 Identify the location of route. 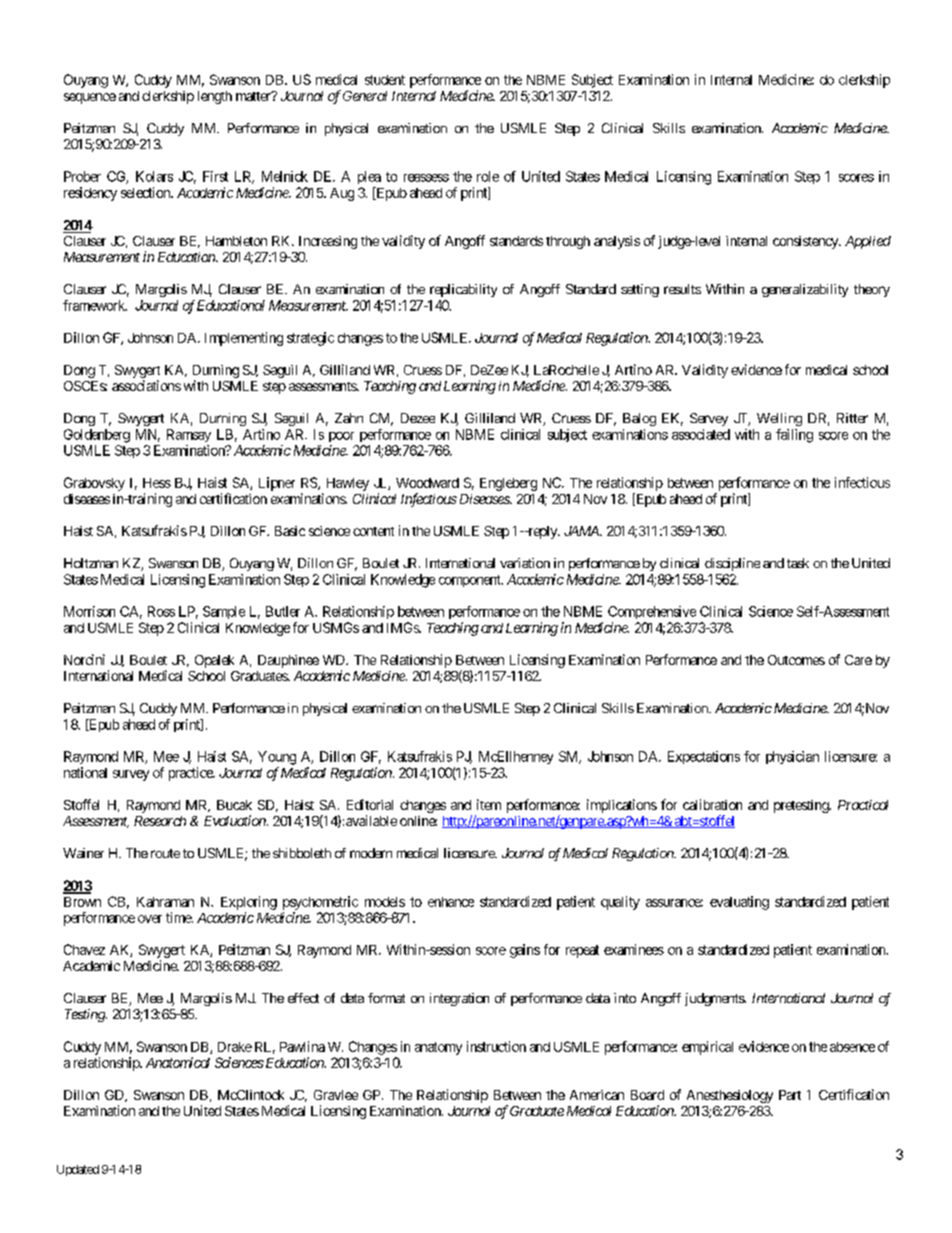
(165, 853).
